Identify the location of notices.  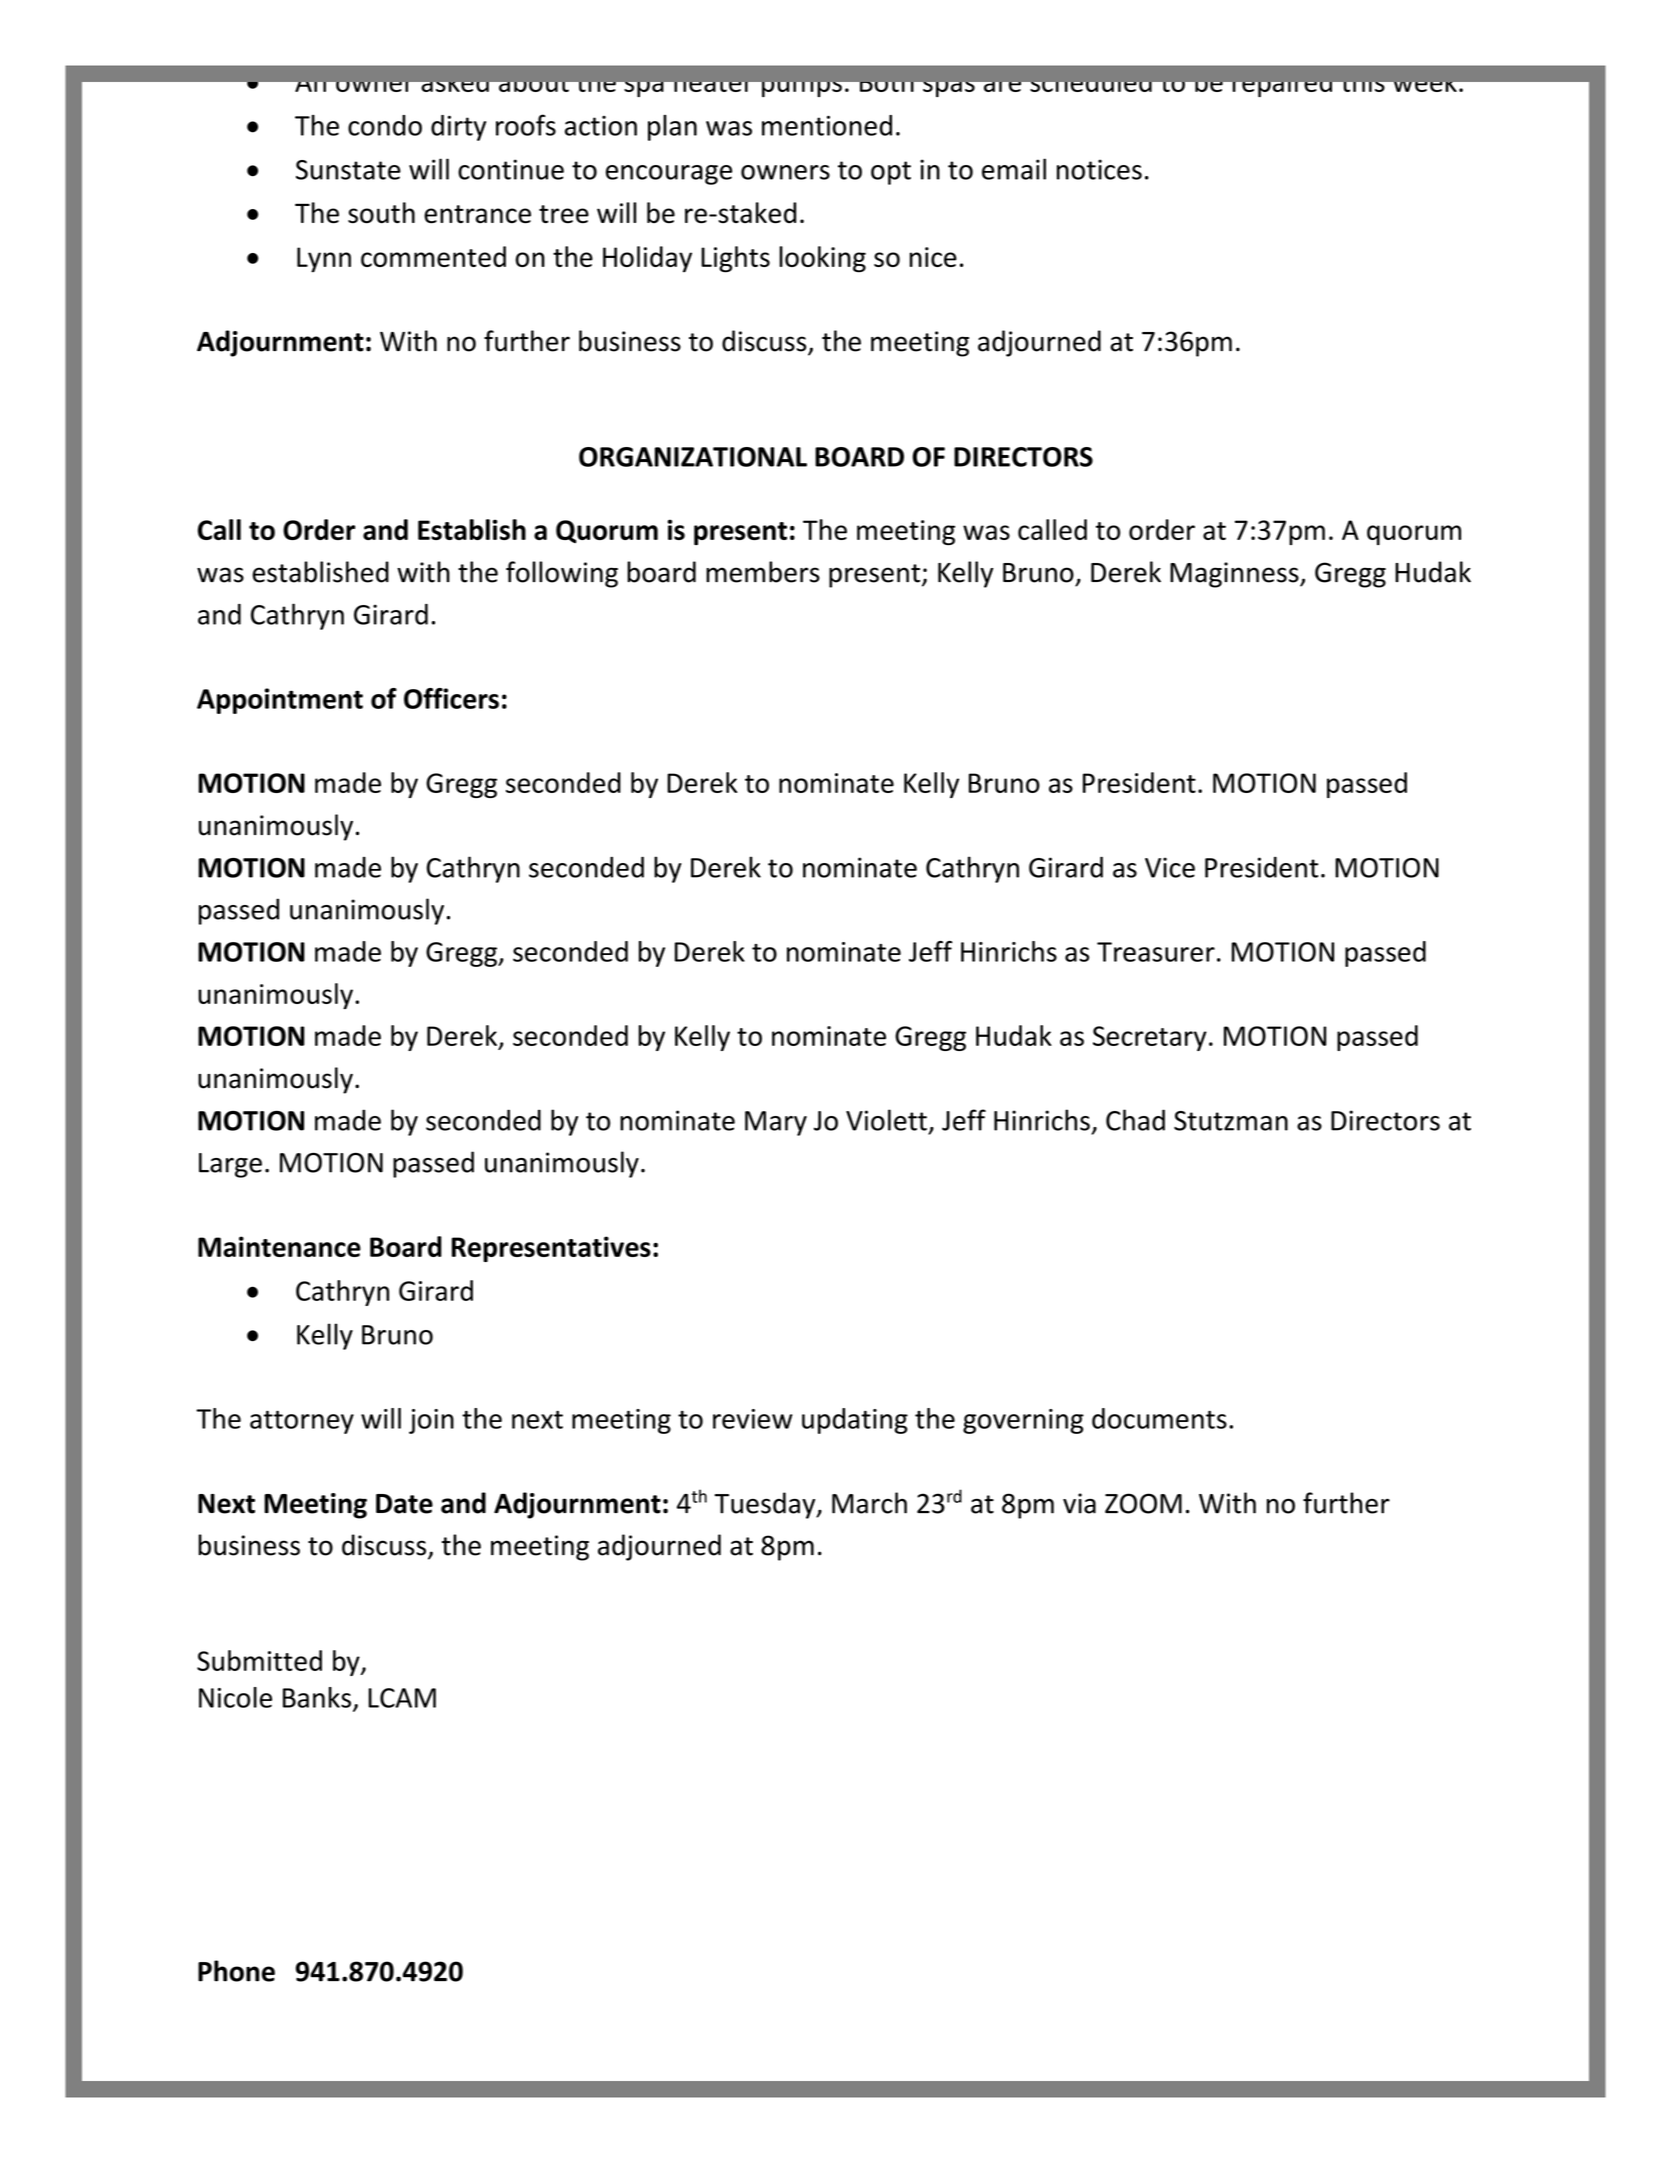
(1099, 169).
